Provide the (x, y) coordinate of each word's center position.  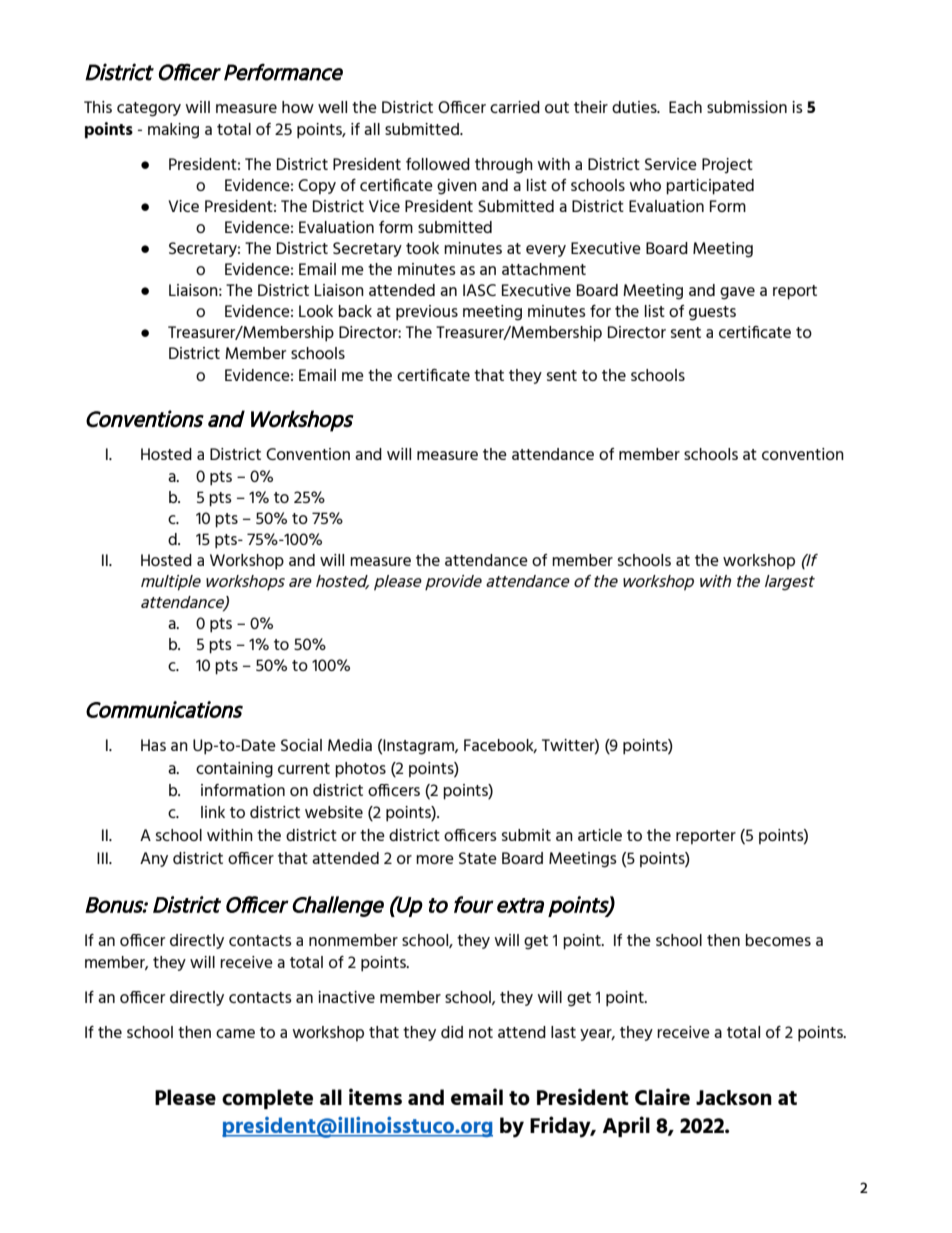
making (173, 131)
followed (438, 164)
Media (350, 745)
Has (153, 745)
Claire (662, 1096)
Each (685, 107)
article (600, 835)
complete (267, 1099)
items (375, 1096)
